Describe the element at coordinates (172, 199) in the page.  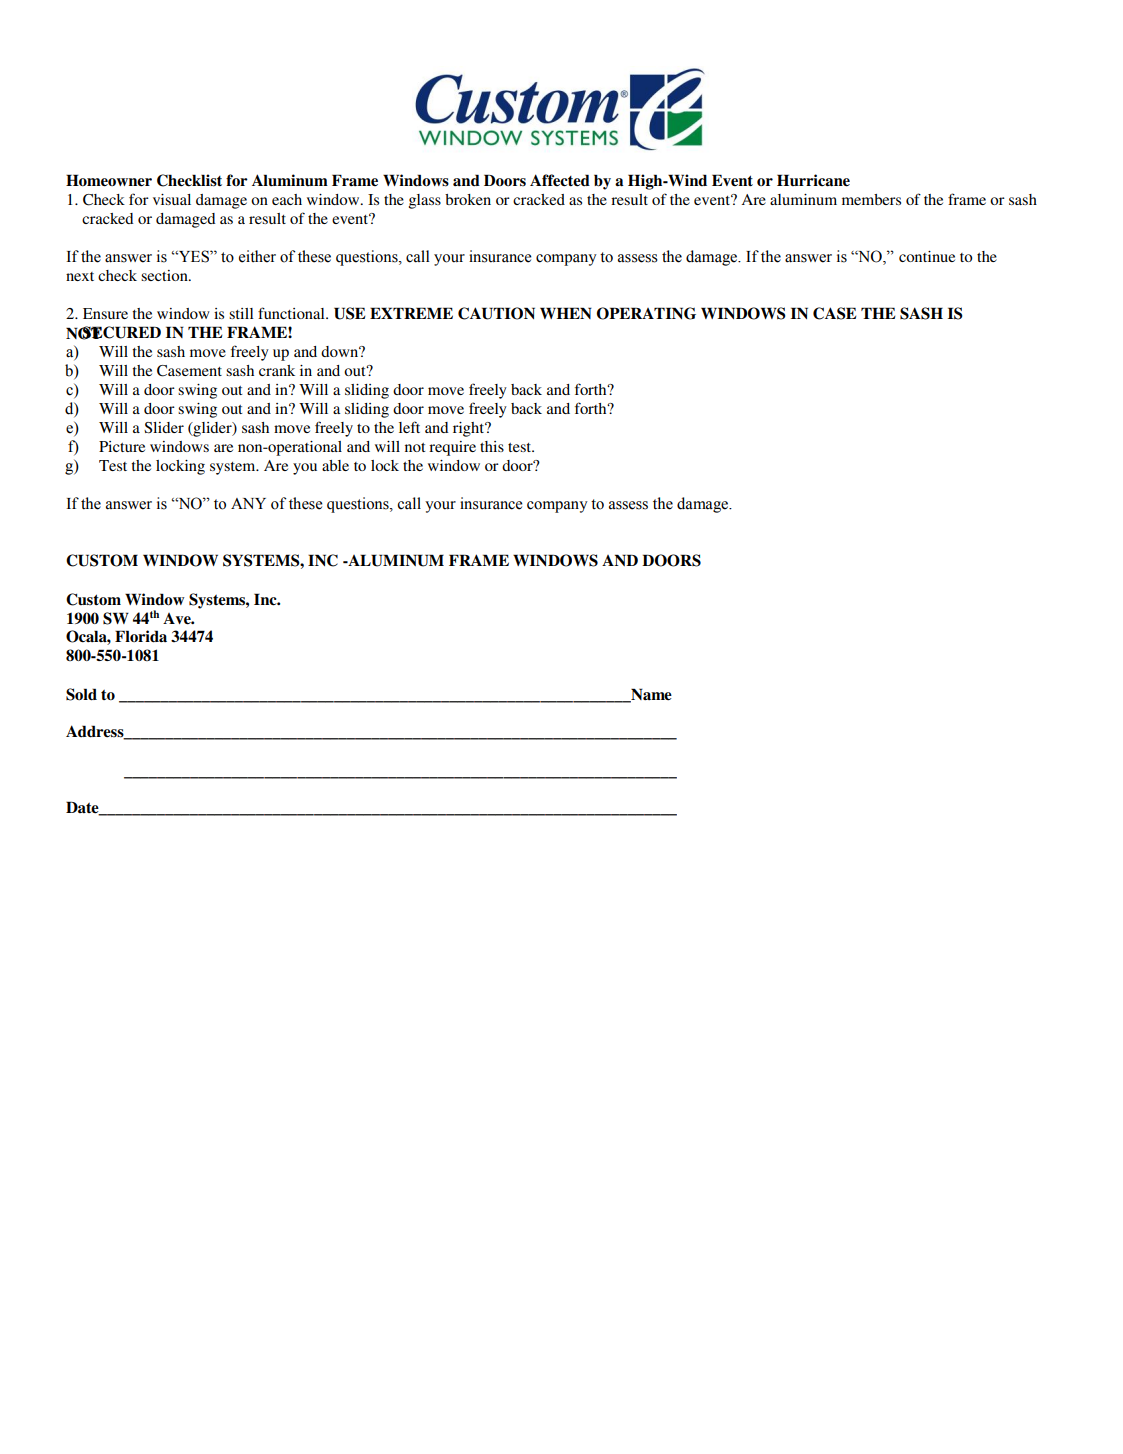
I see `visual` at that location.
